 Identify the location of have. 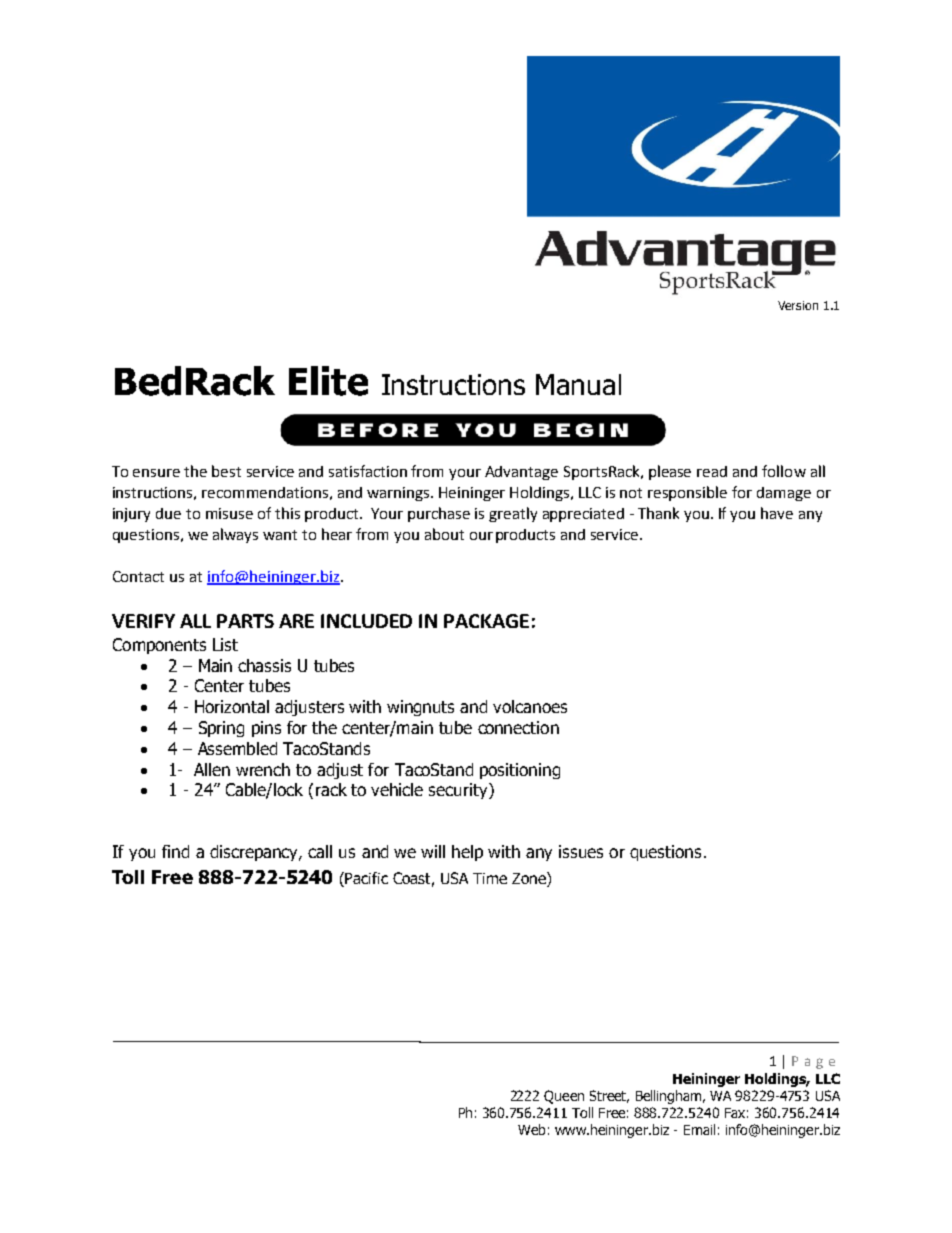
(777, 513).
